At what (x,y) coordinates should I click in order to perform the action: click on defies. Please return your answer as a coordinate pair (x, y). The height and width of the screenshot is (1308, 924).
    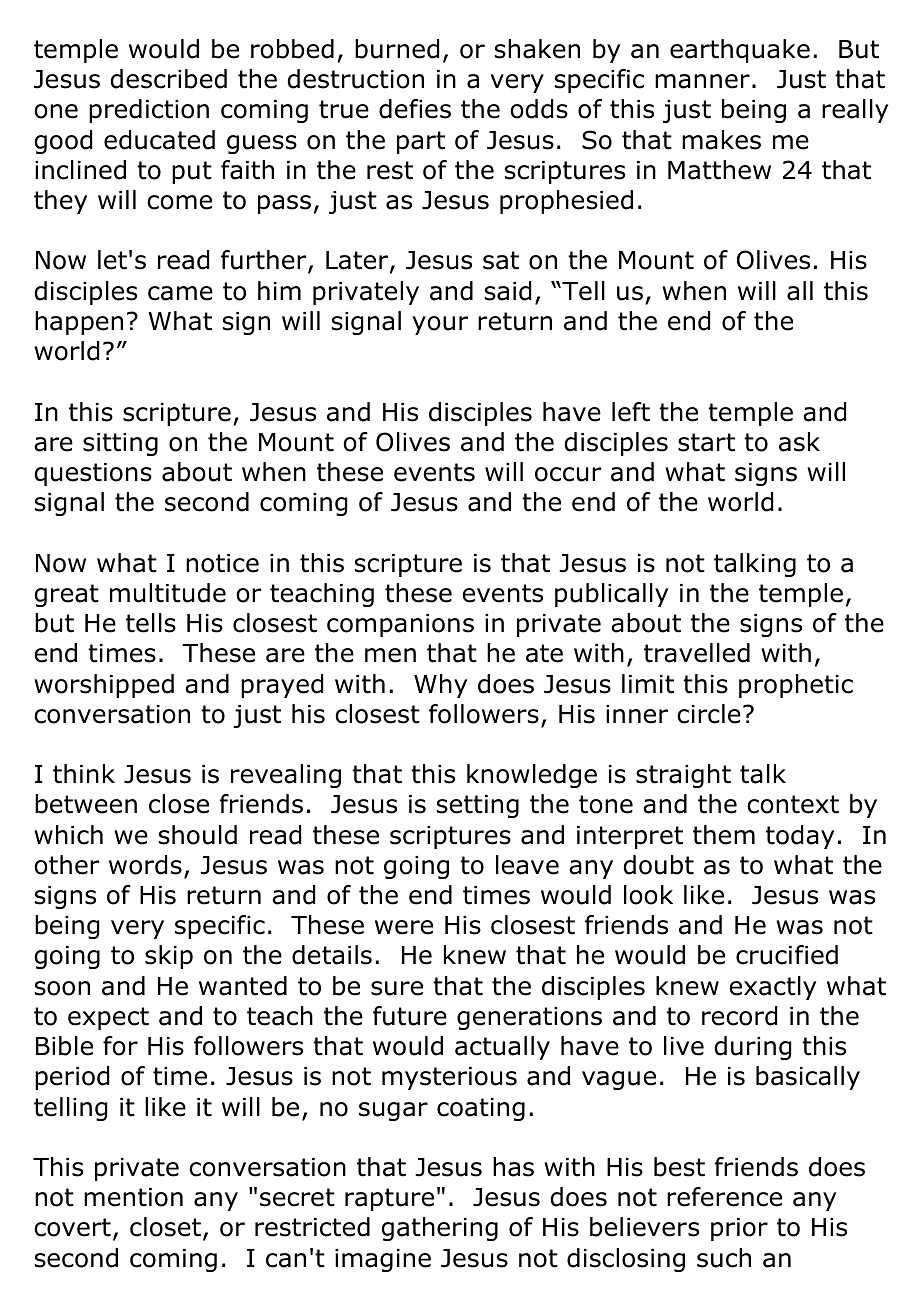
    Looking at the image, I should click on (415, 109).
